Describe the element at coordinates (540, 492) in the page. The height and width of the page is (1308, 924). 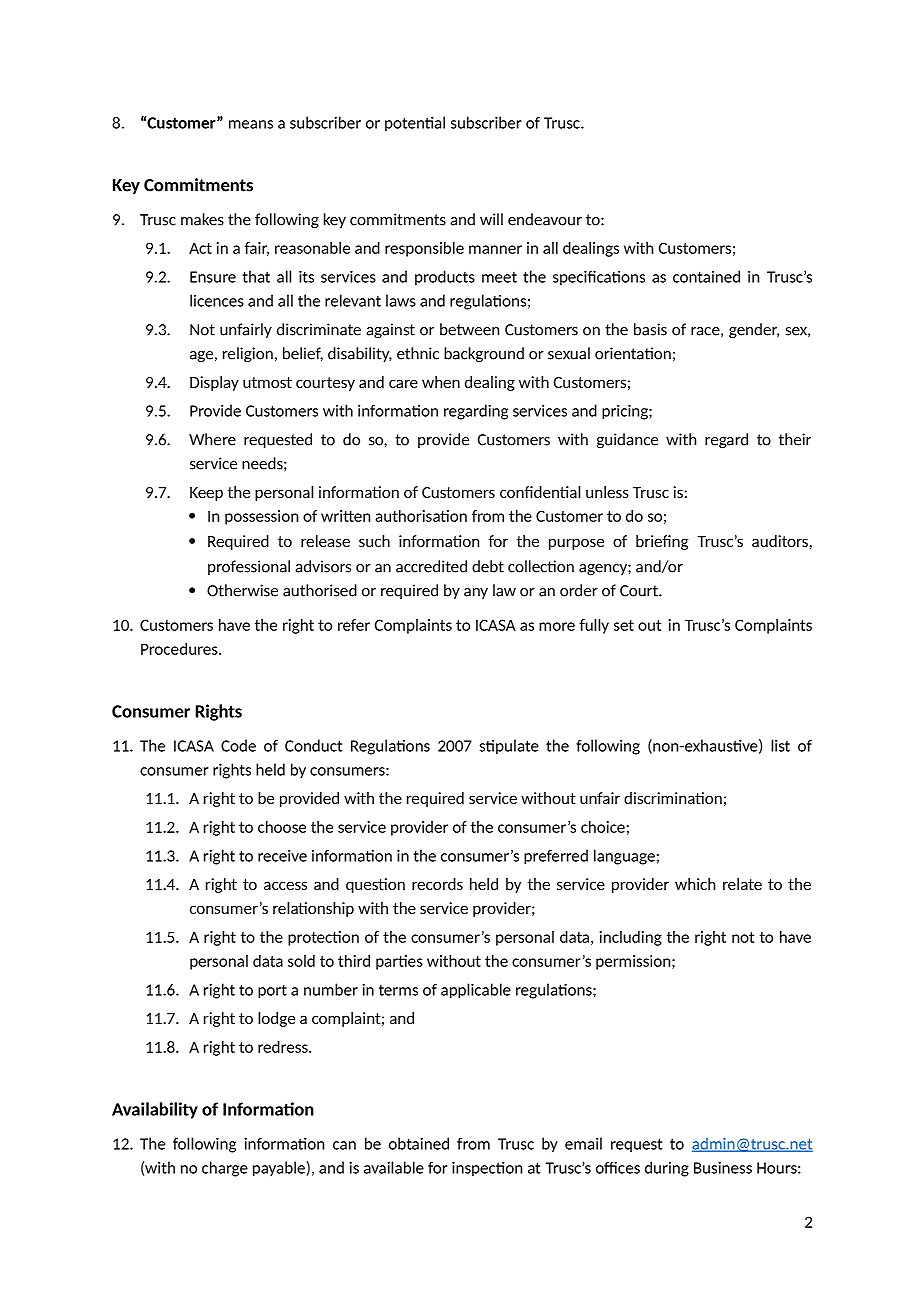
I see `confidential` at that location.
